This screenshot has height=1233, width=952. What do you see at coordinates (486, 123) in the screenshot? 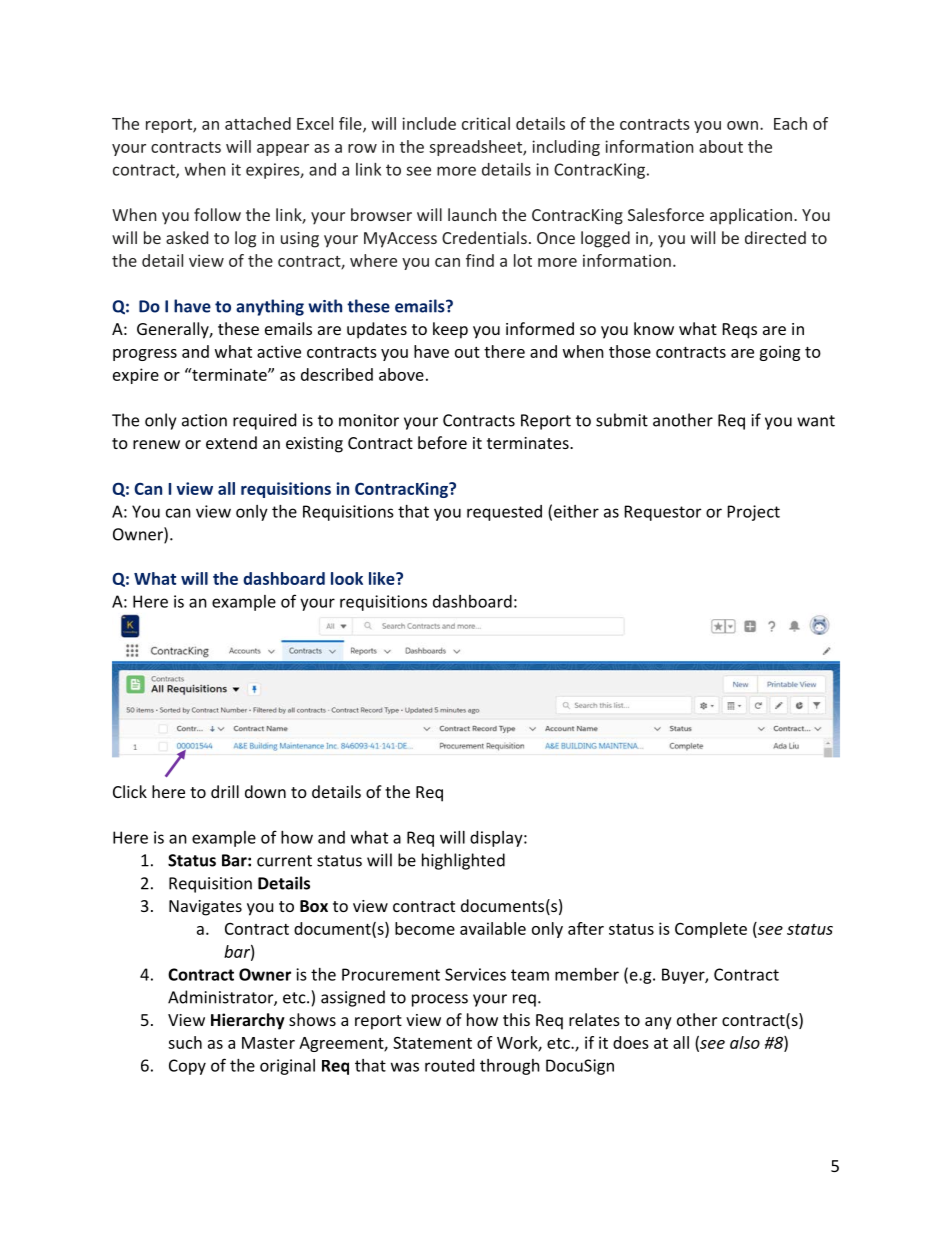
I see `critical` at bounding box center [486, 123].
